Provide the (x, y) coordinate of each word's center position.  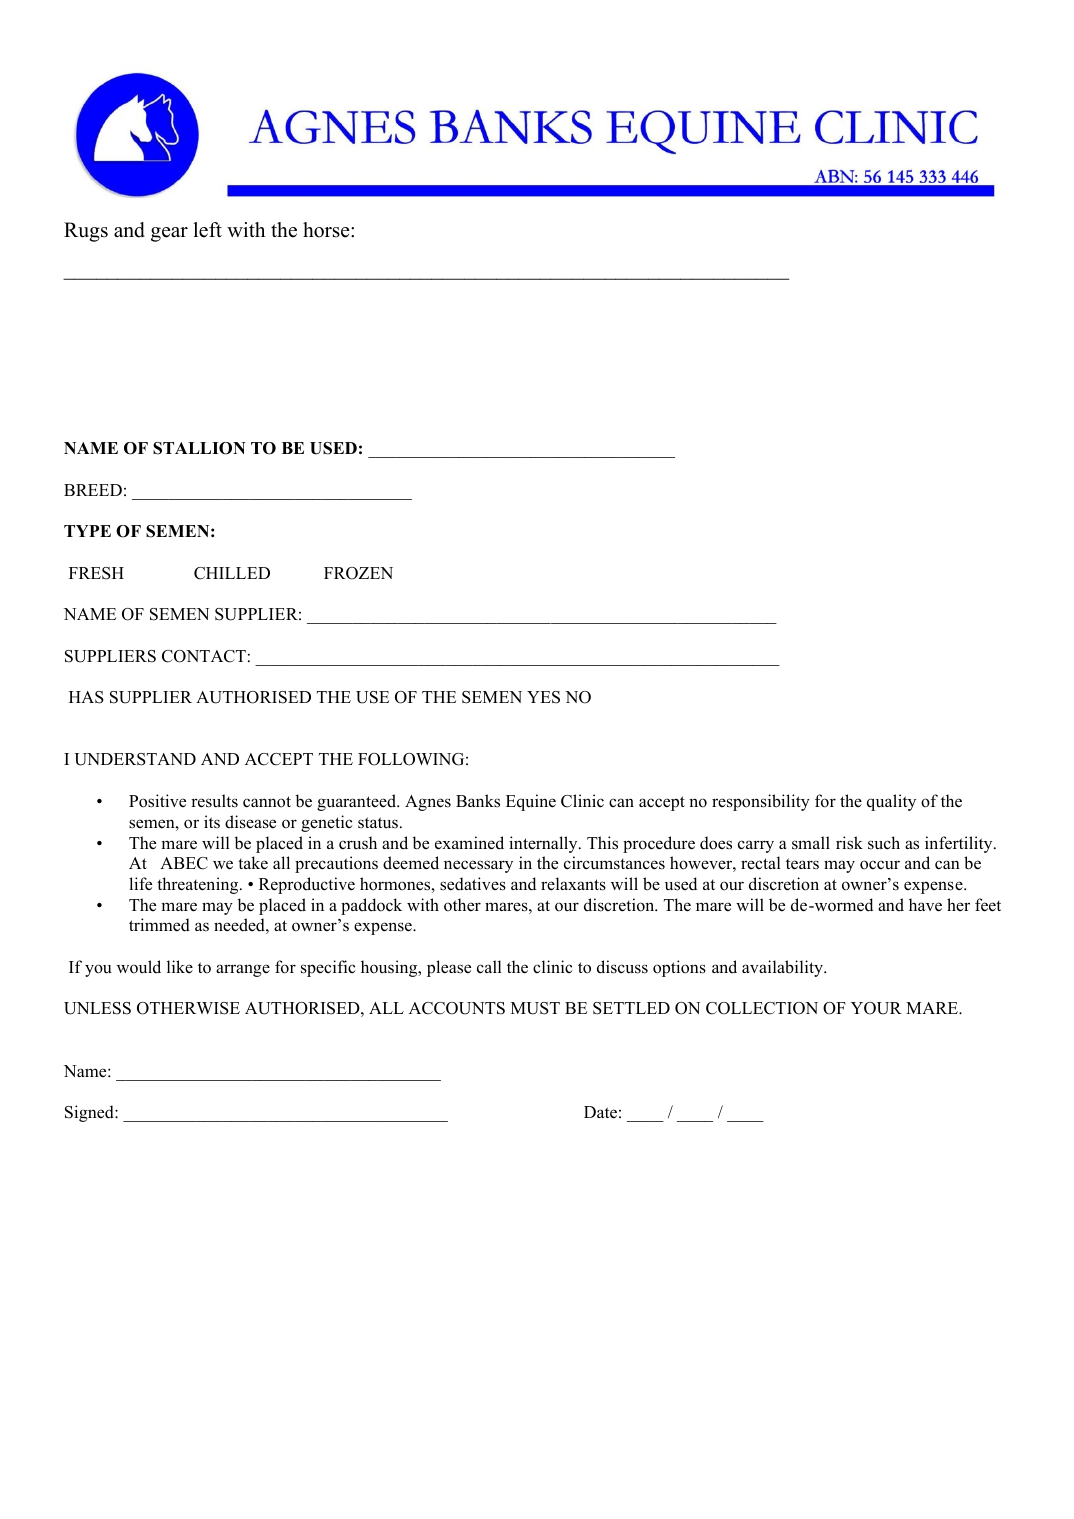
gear (169, 234)
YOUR (876, 1008)
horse (327, 230)
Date (600, 1112)
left (207, 230)
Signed (90, 1113)
